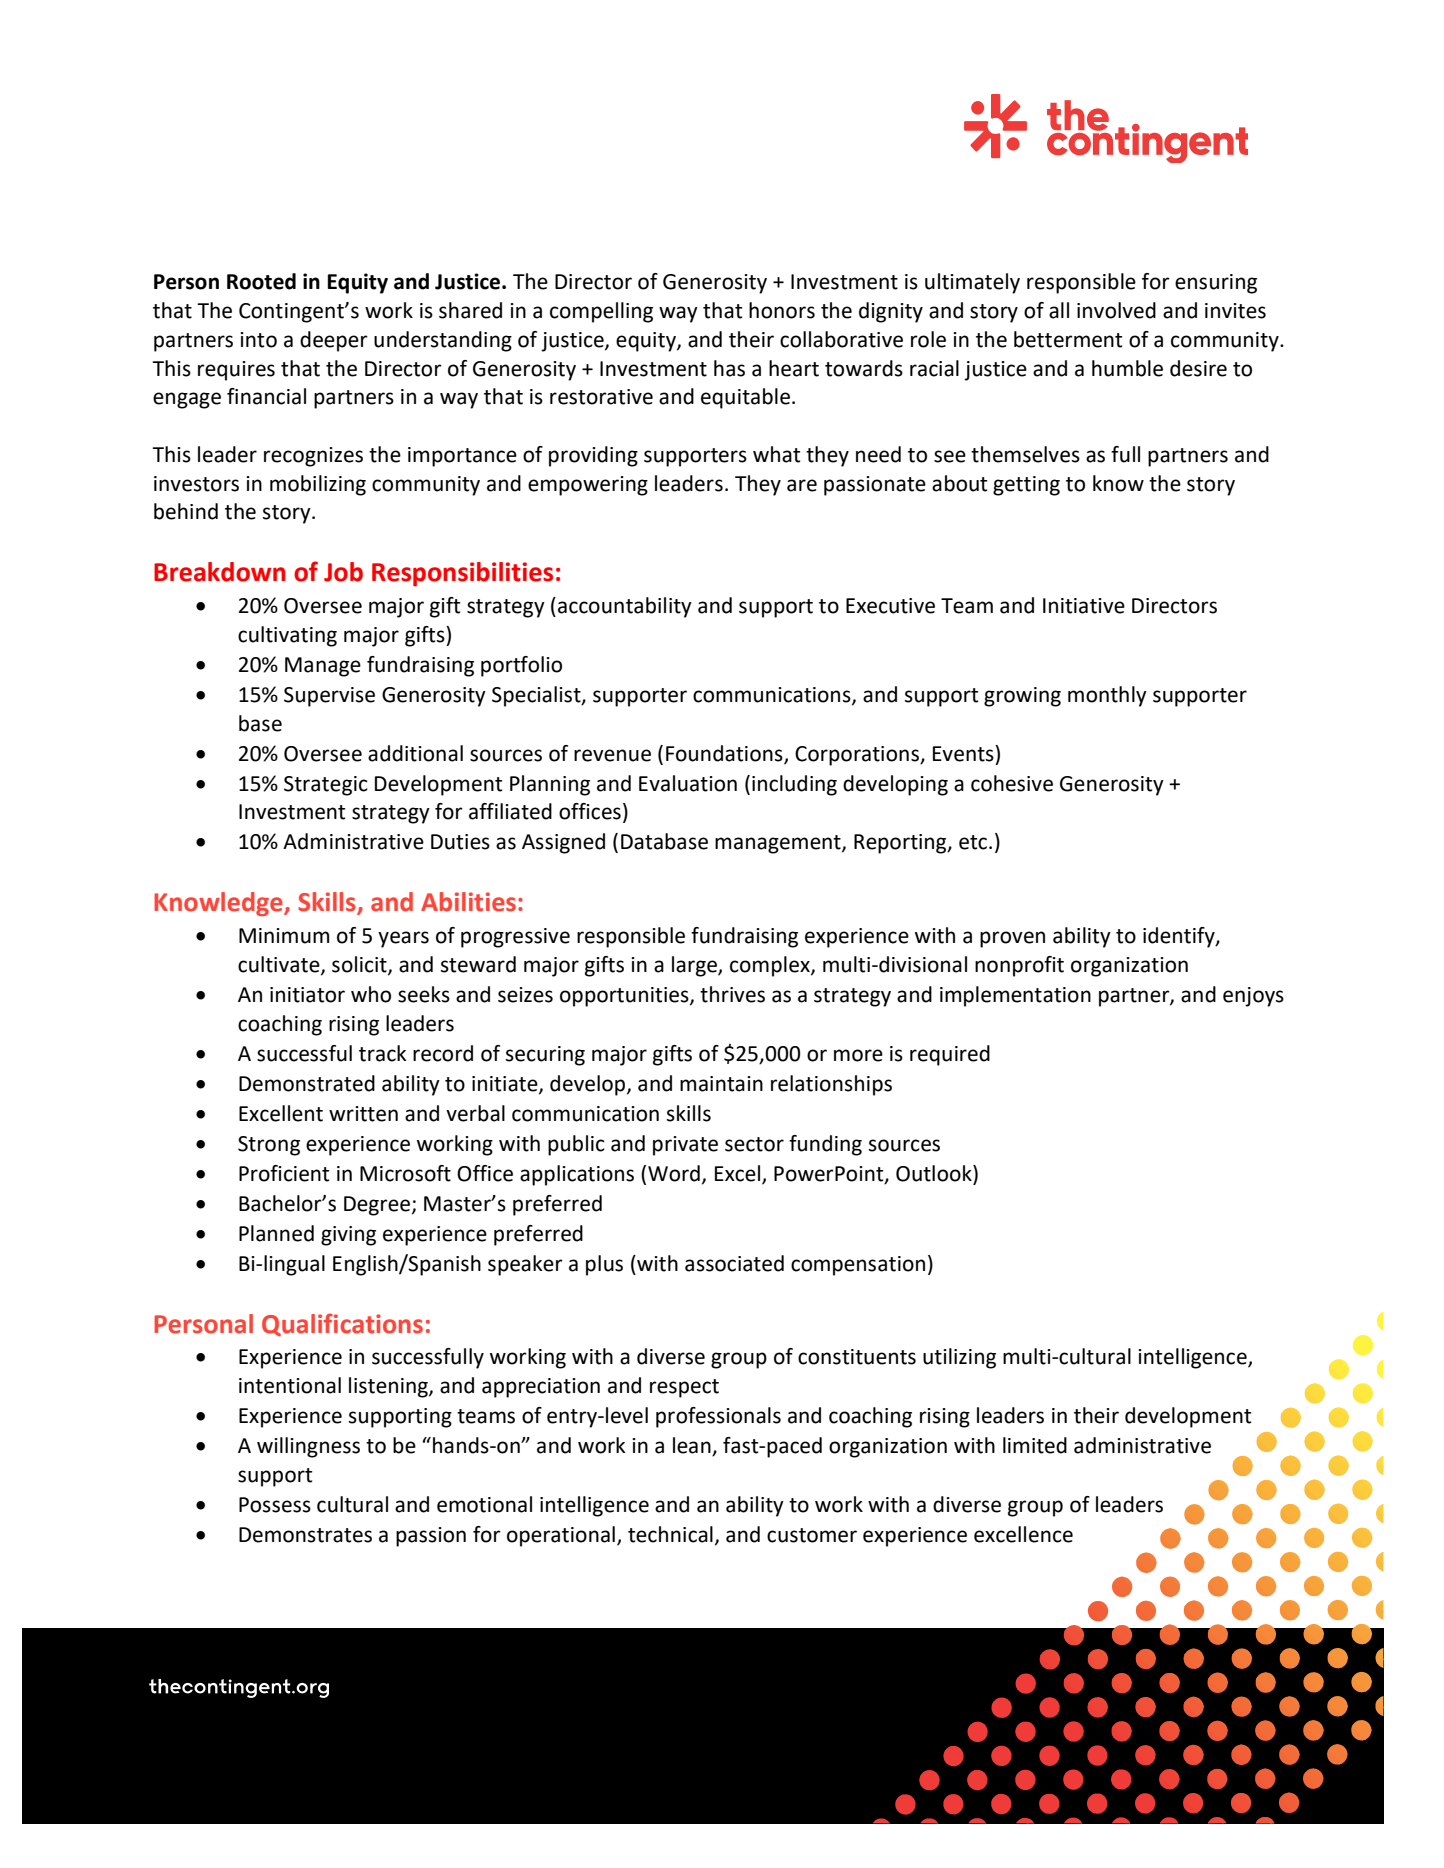 The width and height of the screenshot is (1444, 1868). Describe the element at coordinates (695, 966) in the screenshot. I see `large` at that location.
